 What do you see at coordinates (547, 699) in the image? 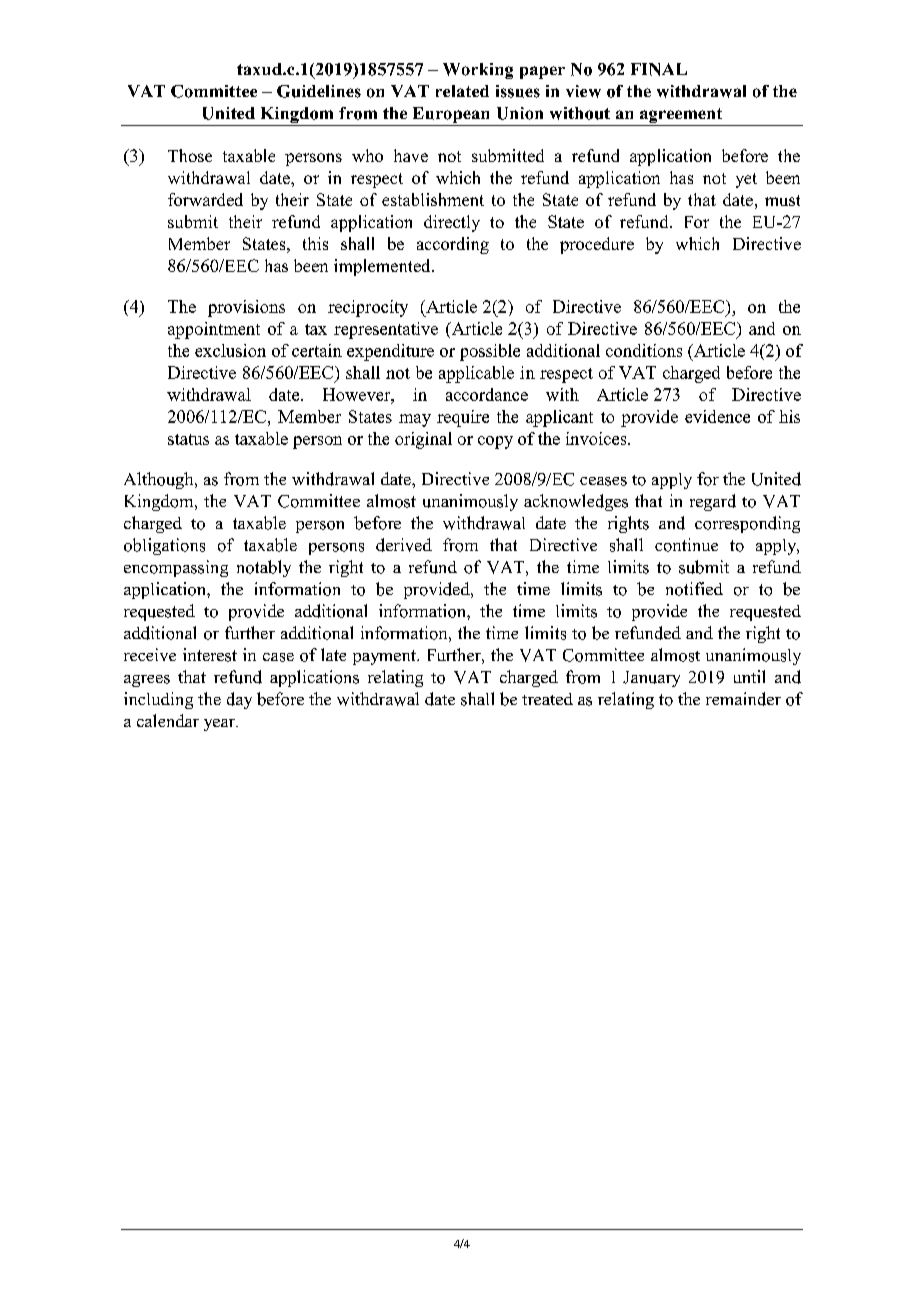
I see `treated` at bounding box center [547, 699].
